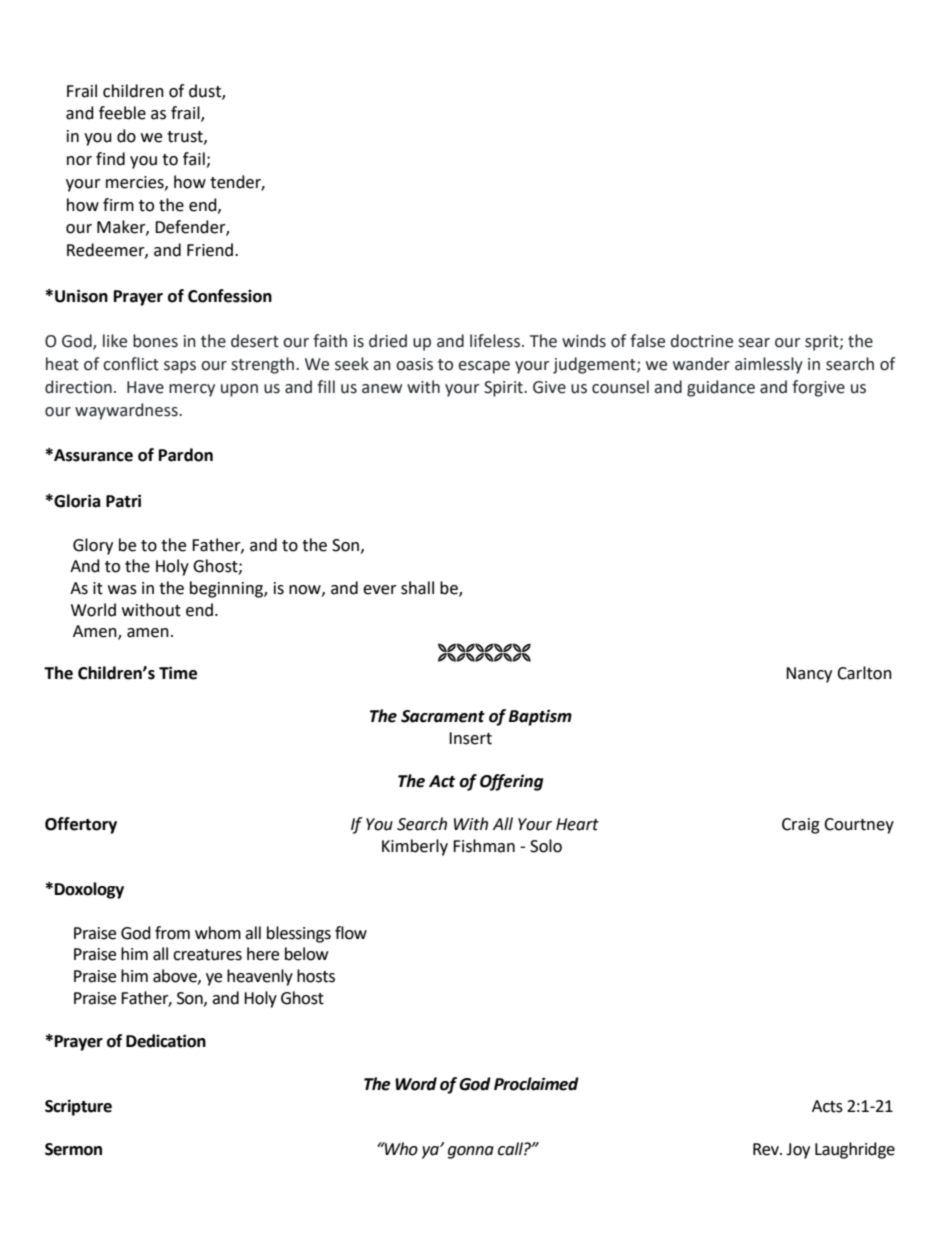  I want to click on Scripture, so click(78, 1107).
